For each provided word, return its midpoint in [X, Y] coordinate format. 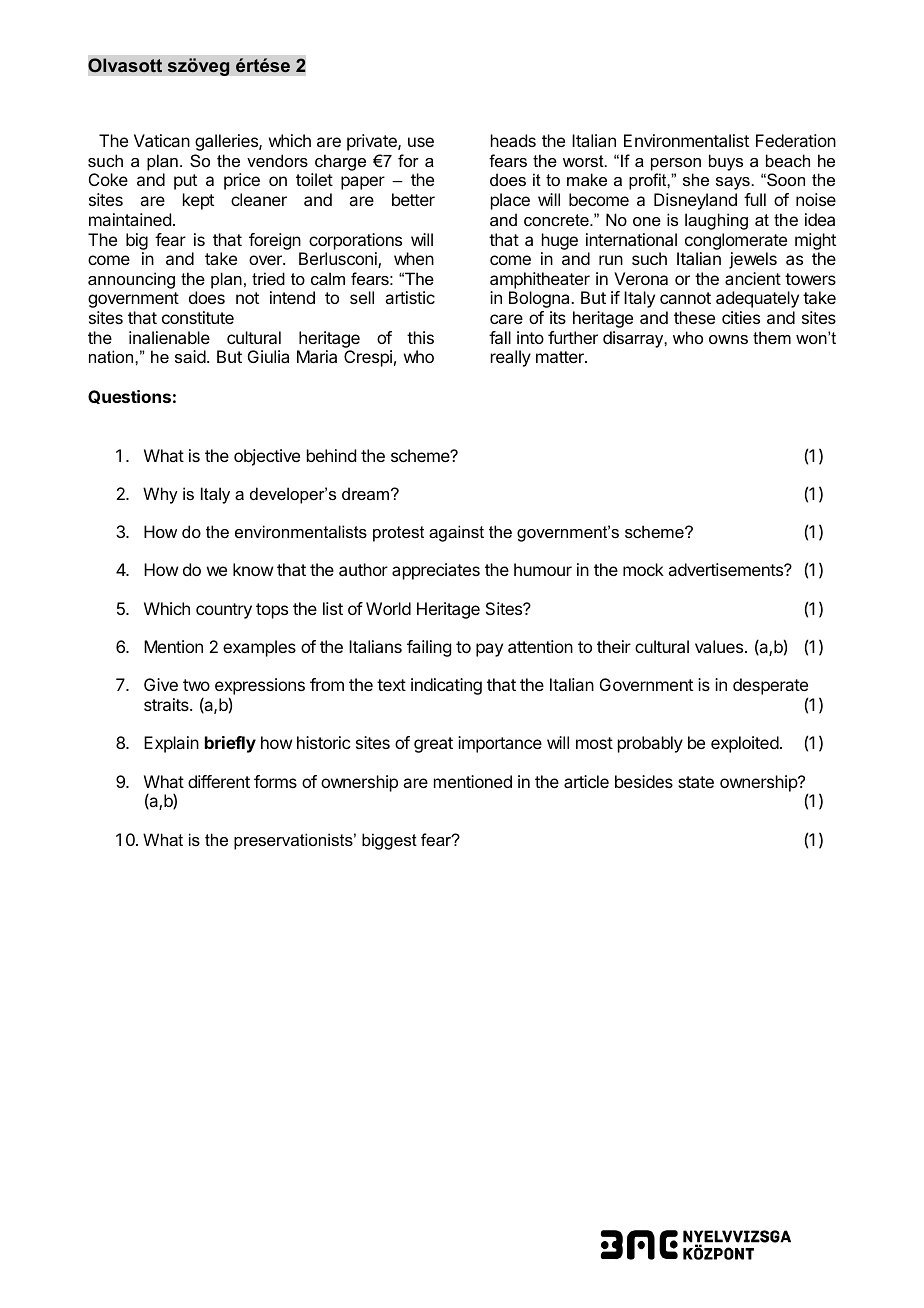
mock [643, 569]
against [456, 533]
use [421, 142]
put [185, 182]
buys [726, 162]
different [219, 781]
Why [160, 495]
